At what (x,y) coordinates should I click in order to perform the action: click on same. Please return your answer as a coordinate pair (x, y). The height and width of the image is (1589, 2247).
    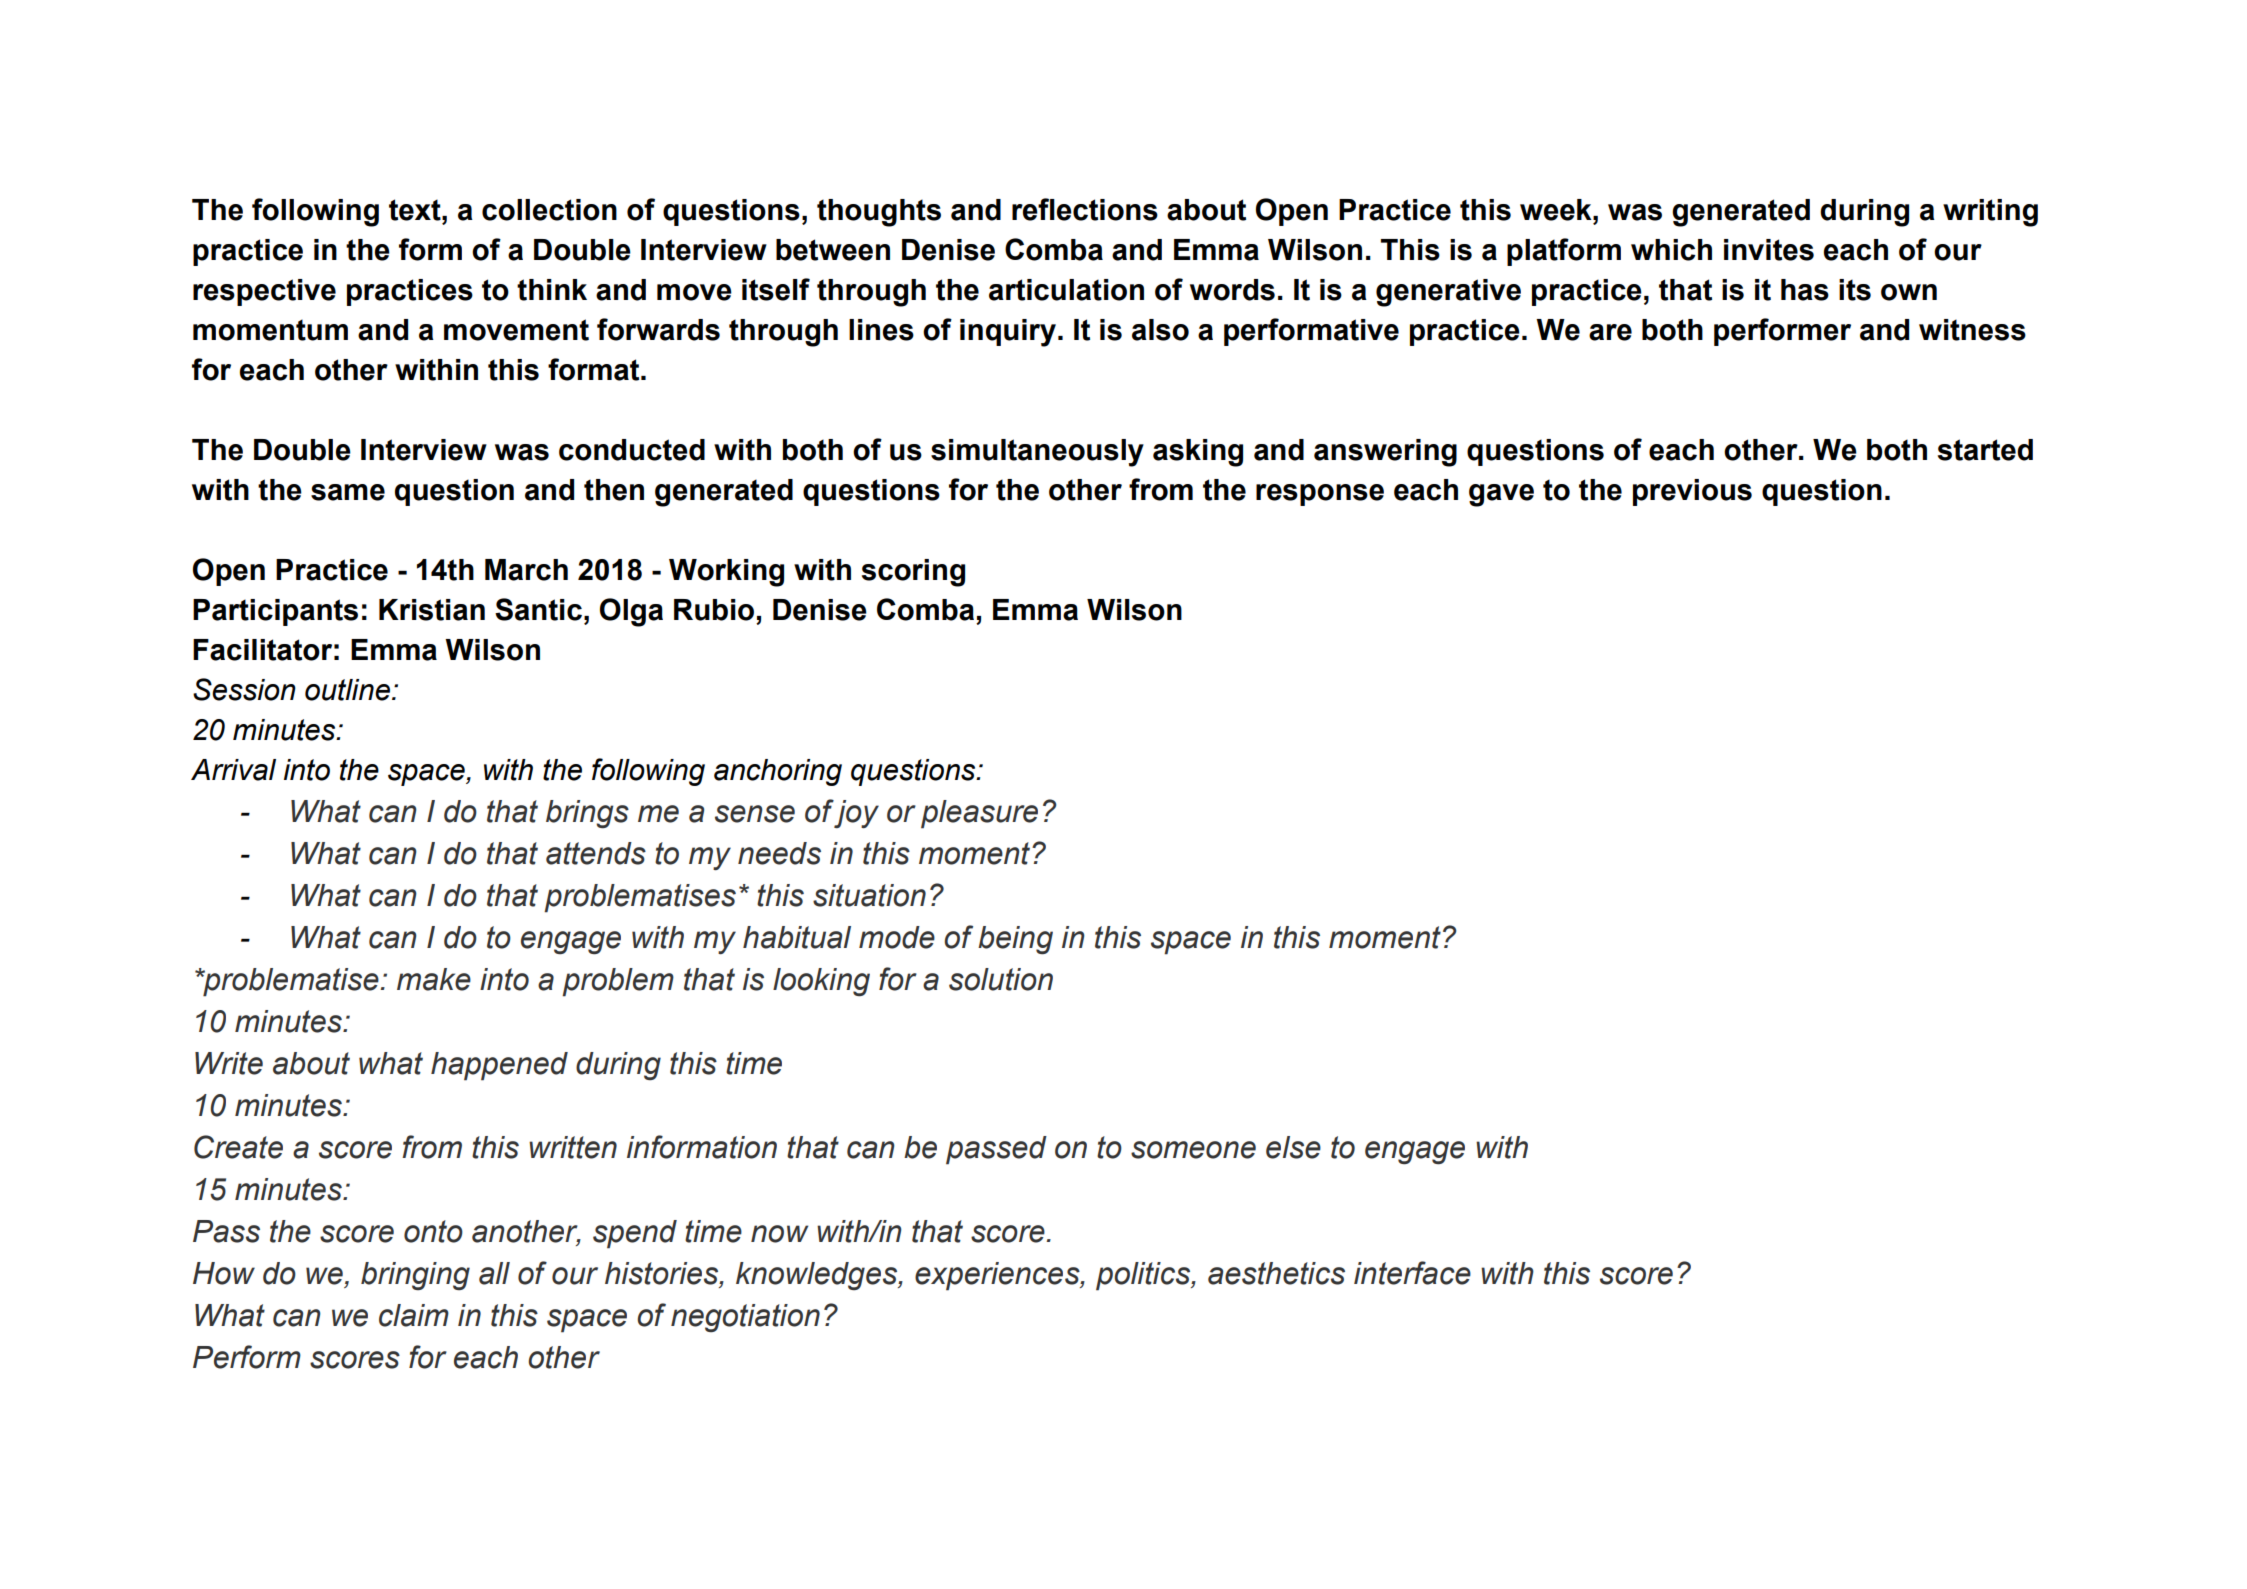
    Looking at the image, I should click on (348, 492).
